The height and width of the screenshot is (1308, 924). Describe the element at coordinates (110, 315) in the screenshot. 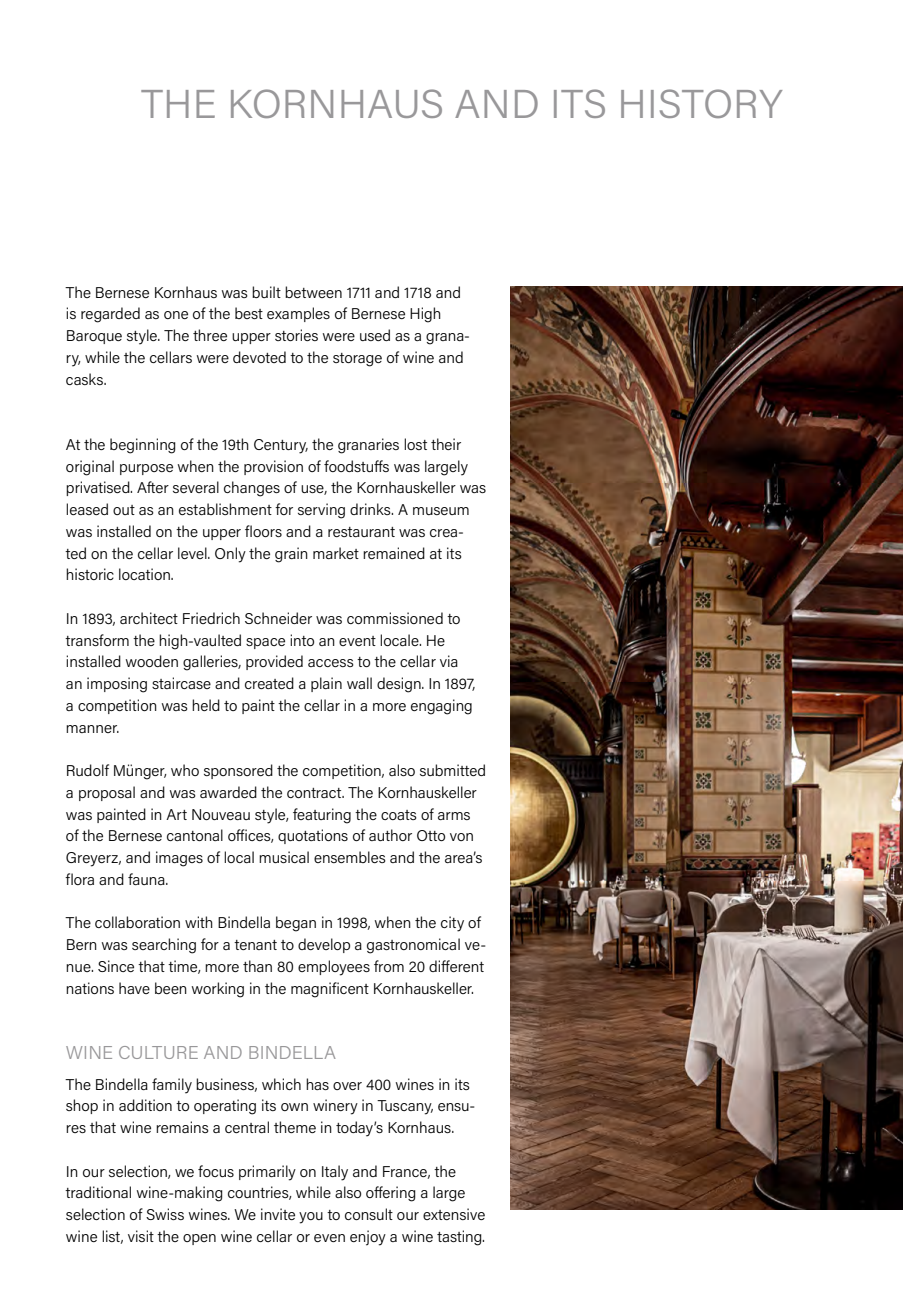

I see `regarded` at that location.
